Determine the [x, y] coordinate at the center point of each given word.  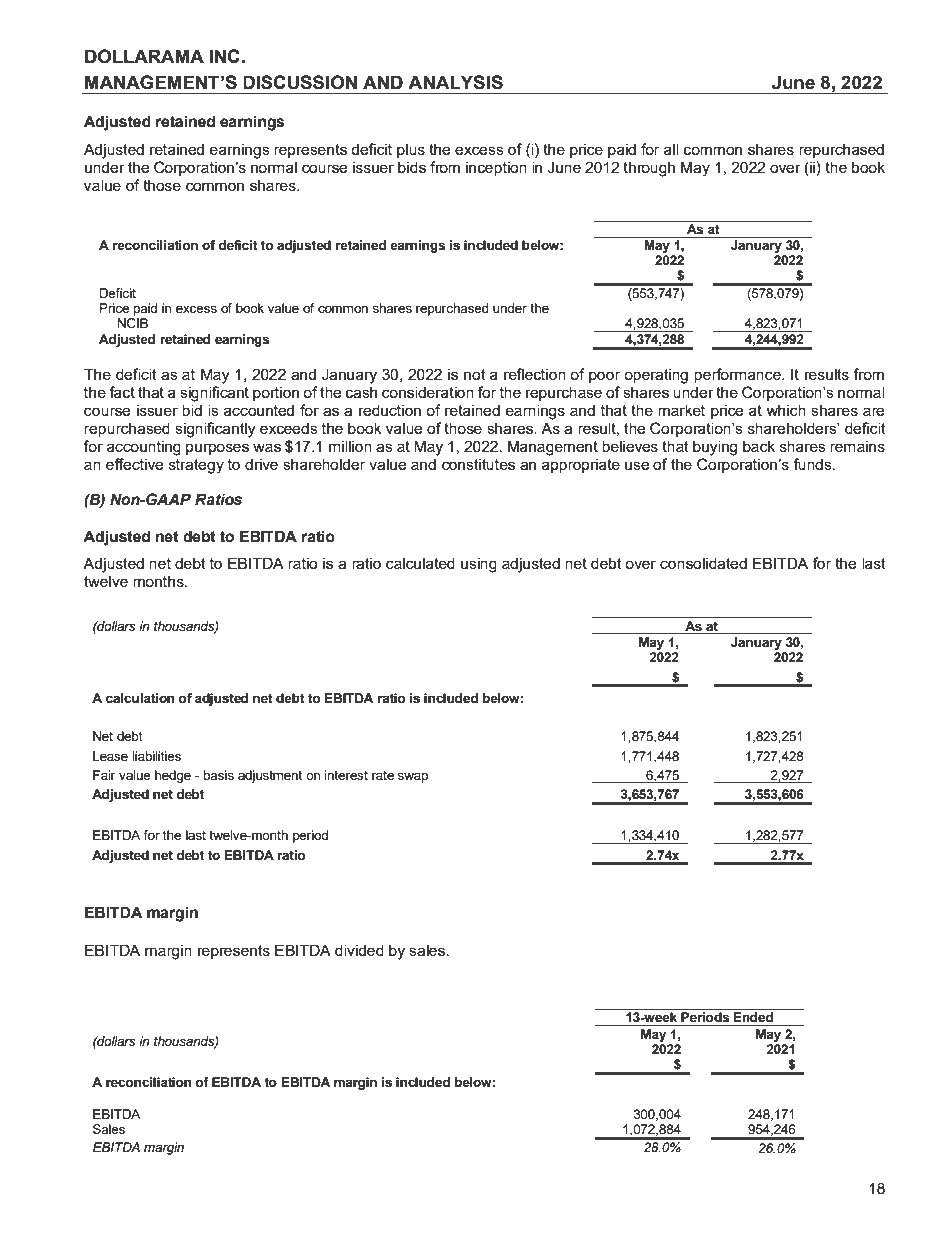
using [479, 565]
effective [134, 464]
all [671, 149]
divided [359, 950]
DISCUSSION [300, 82]
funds [813, 464]
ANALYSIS [455, 82]
